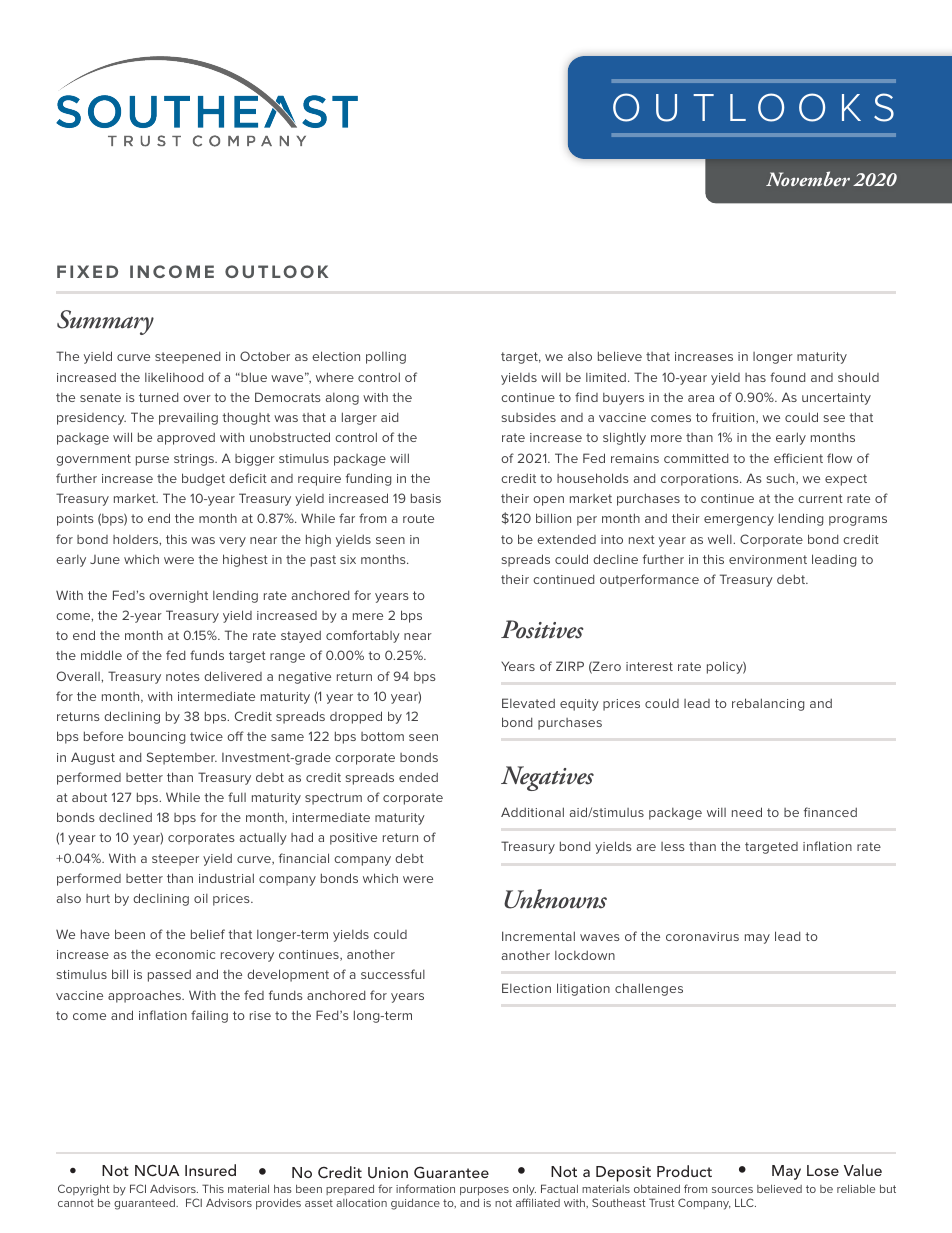 Image resolution: width=952 pixels, height=1233 pixels. I want to click on Insured, so click(210, 1170).
